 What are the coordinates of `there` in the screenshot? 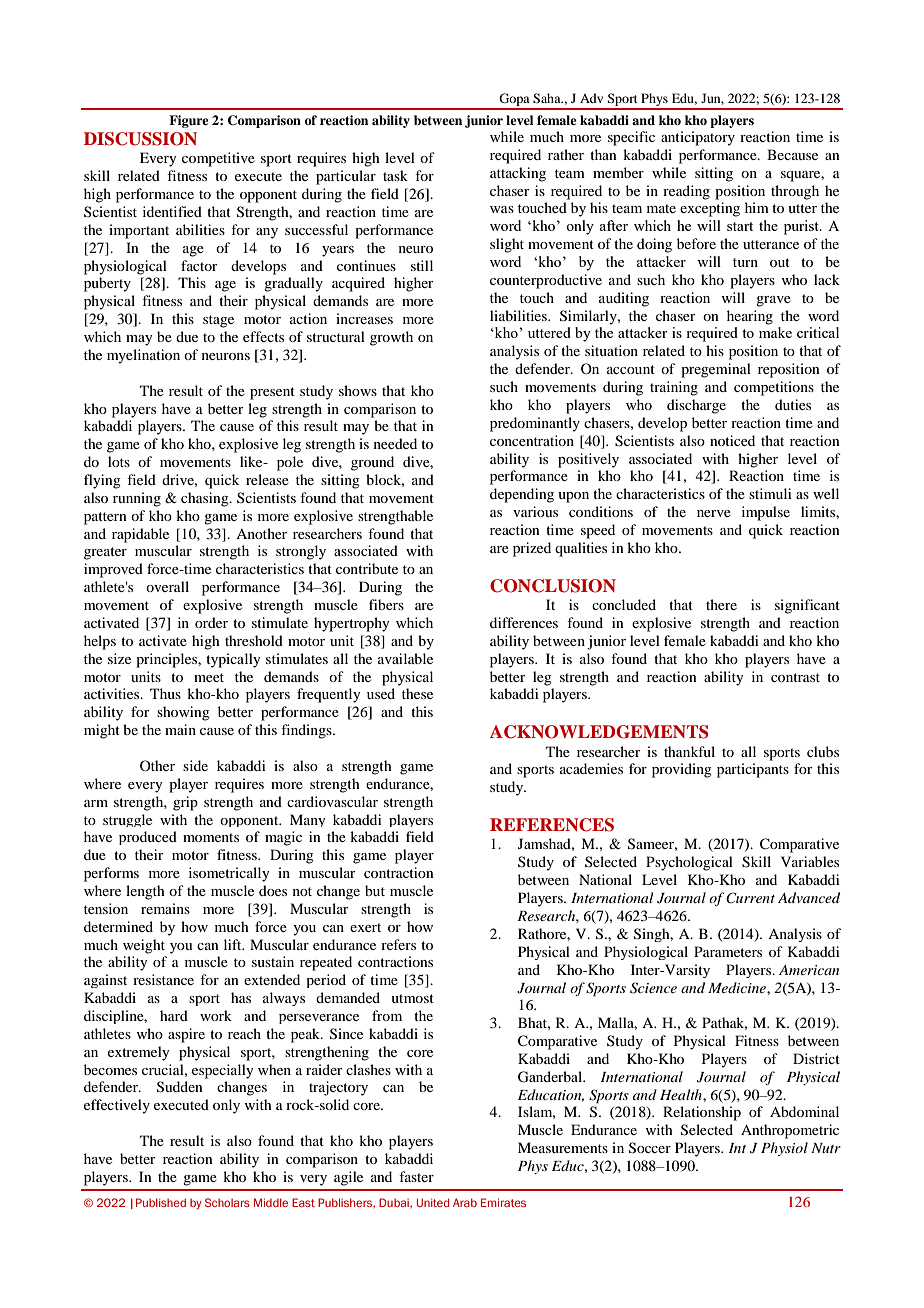 It's located at (721, 604).
